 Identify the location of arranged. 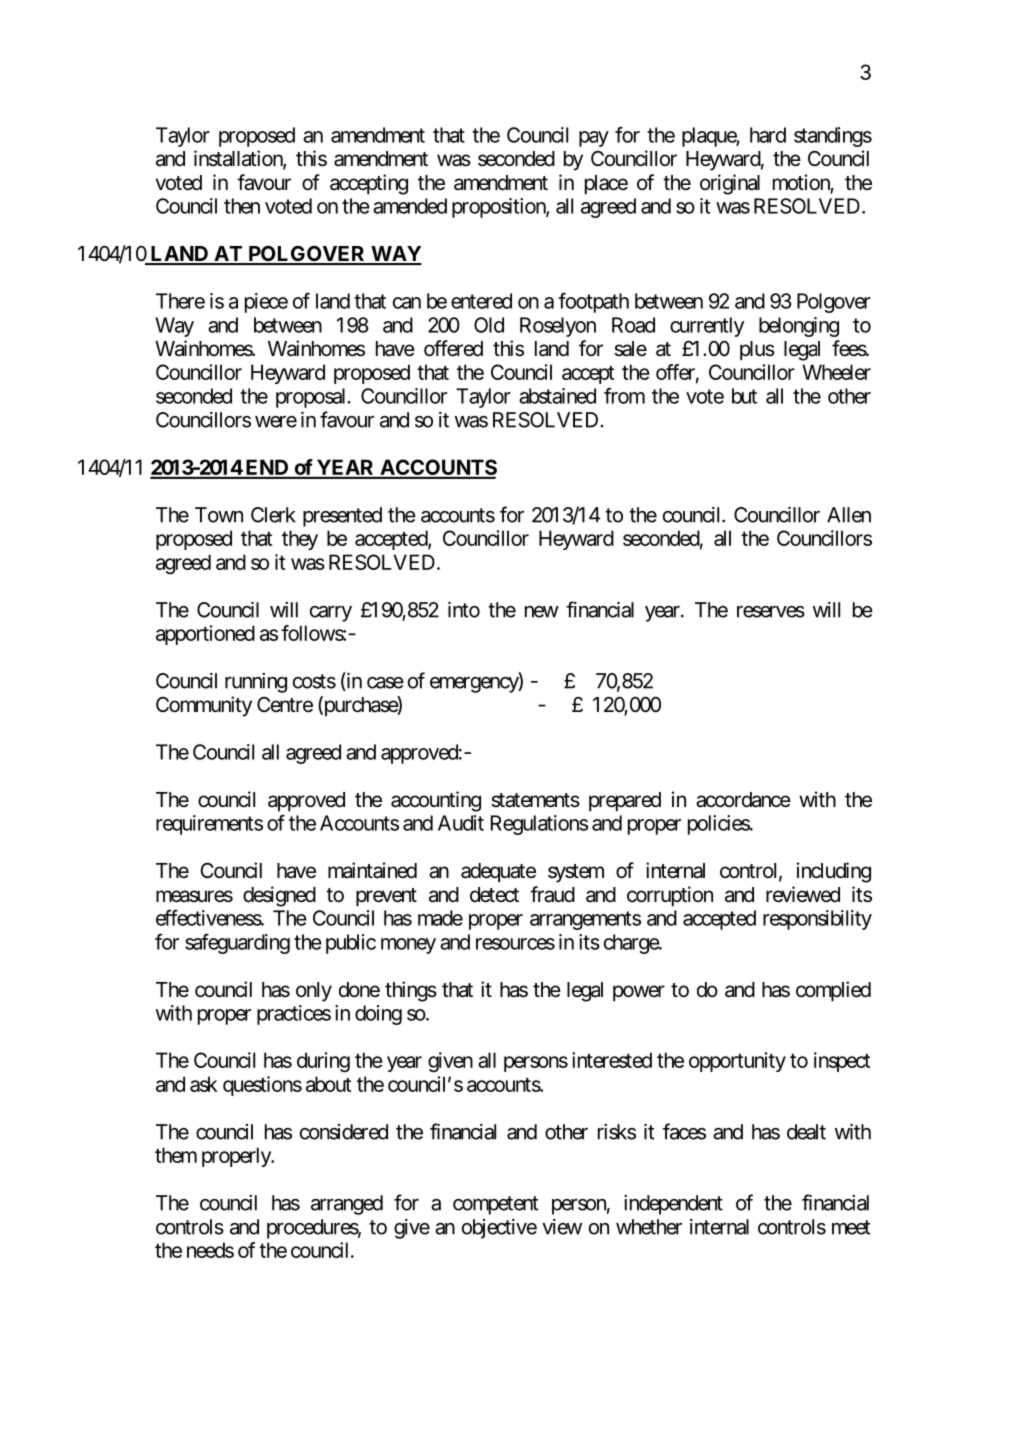
(347, 1205).
